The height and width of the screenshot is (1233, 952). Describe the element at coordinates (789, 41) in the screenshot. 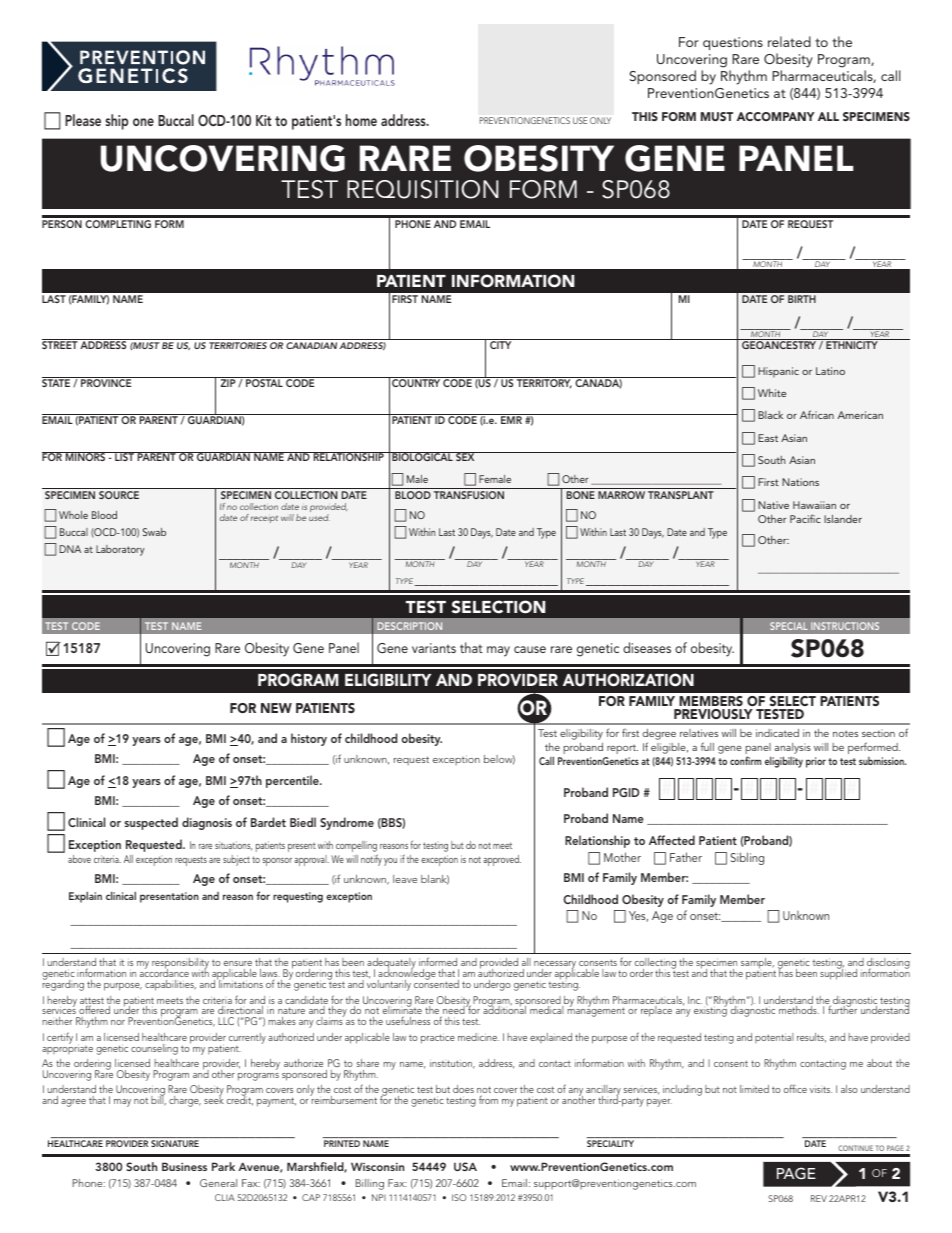

I see `related` at that location.
